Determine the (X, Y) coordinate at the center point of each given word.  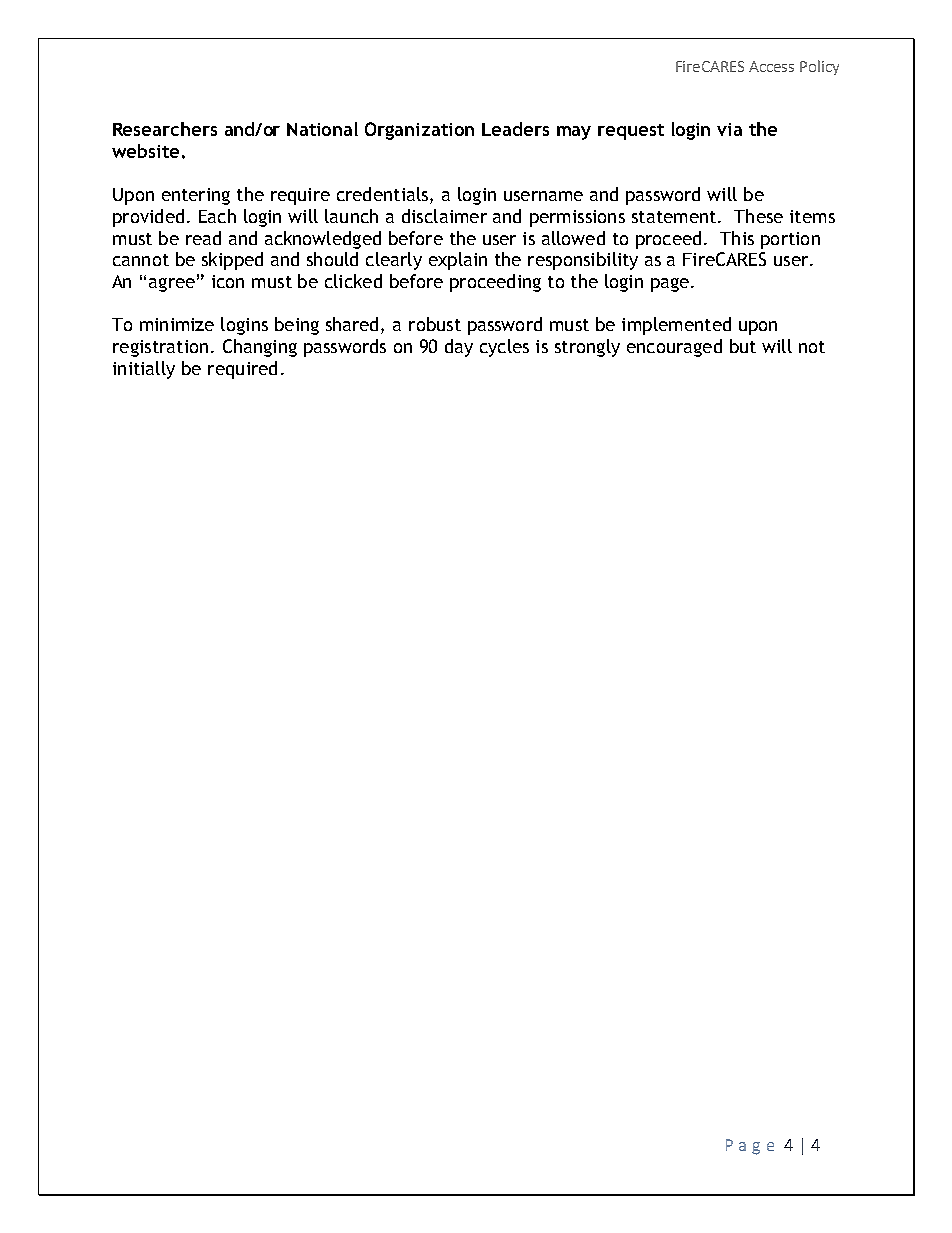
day (459, 348)
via (729, 129)
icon (228, 281)
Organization (419, 131)
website (145, 151)
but (743, 346)
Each (217, 216)
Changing (260, 348)
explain (458, 261)
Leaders (515, 129)
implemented (676, 326)
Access (771, 66)
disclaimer (444, 216)
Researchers (165, 129)
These (758, 216)
